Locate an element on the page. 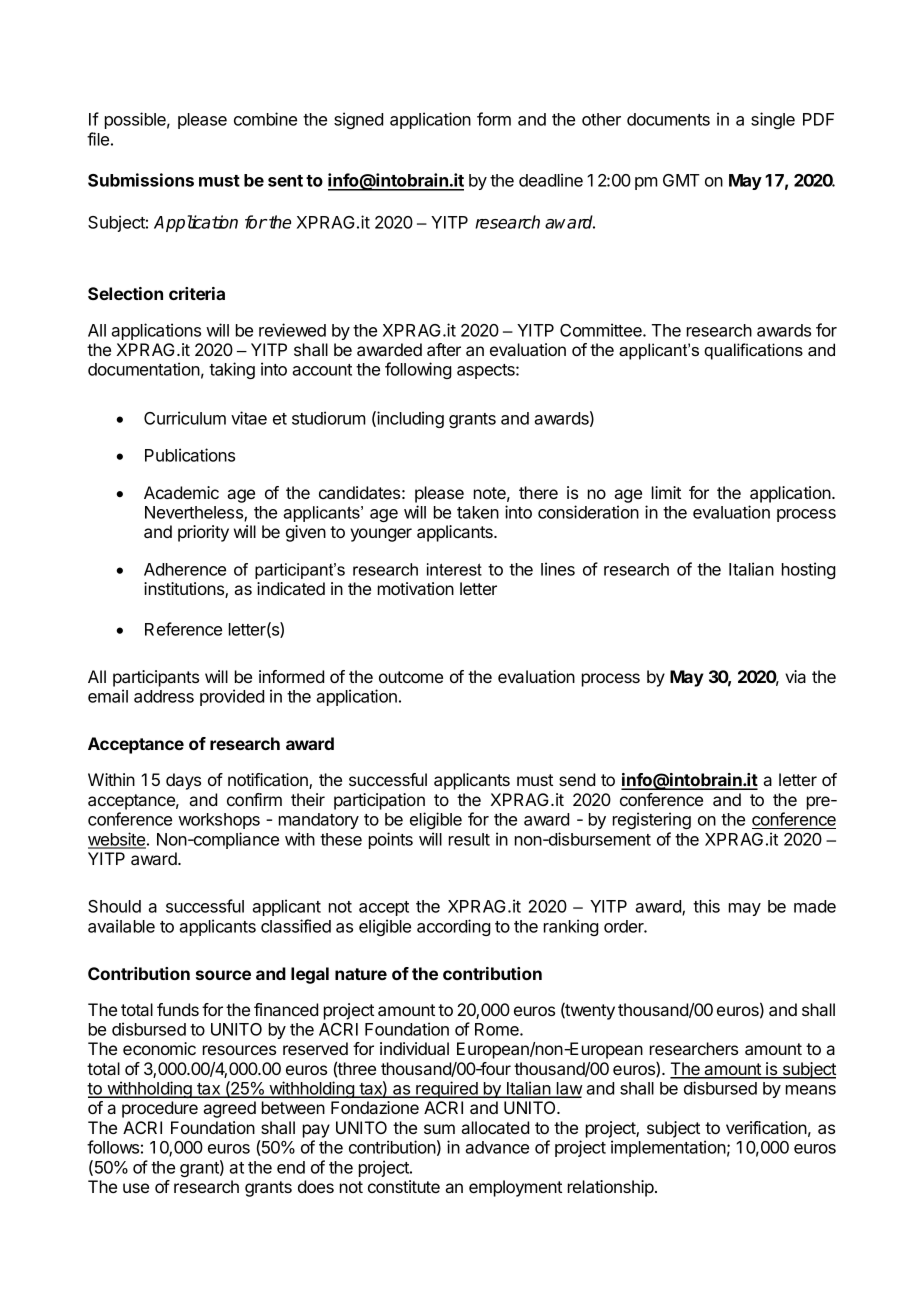  single is located at coordinates (773, 120).
